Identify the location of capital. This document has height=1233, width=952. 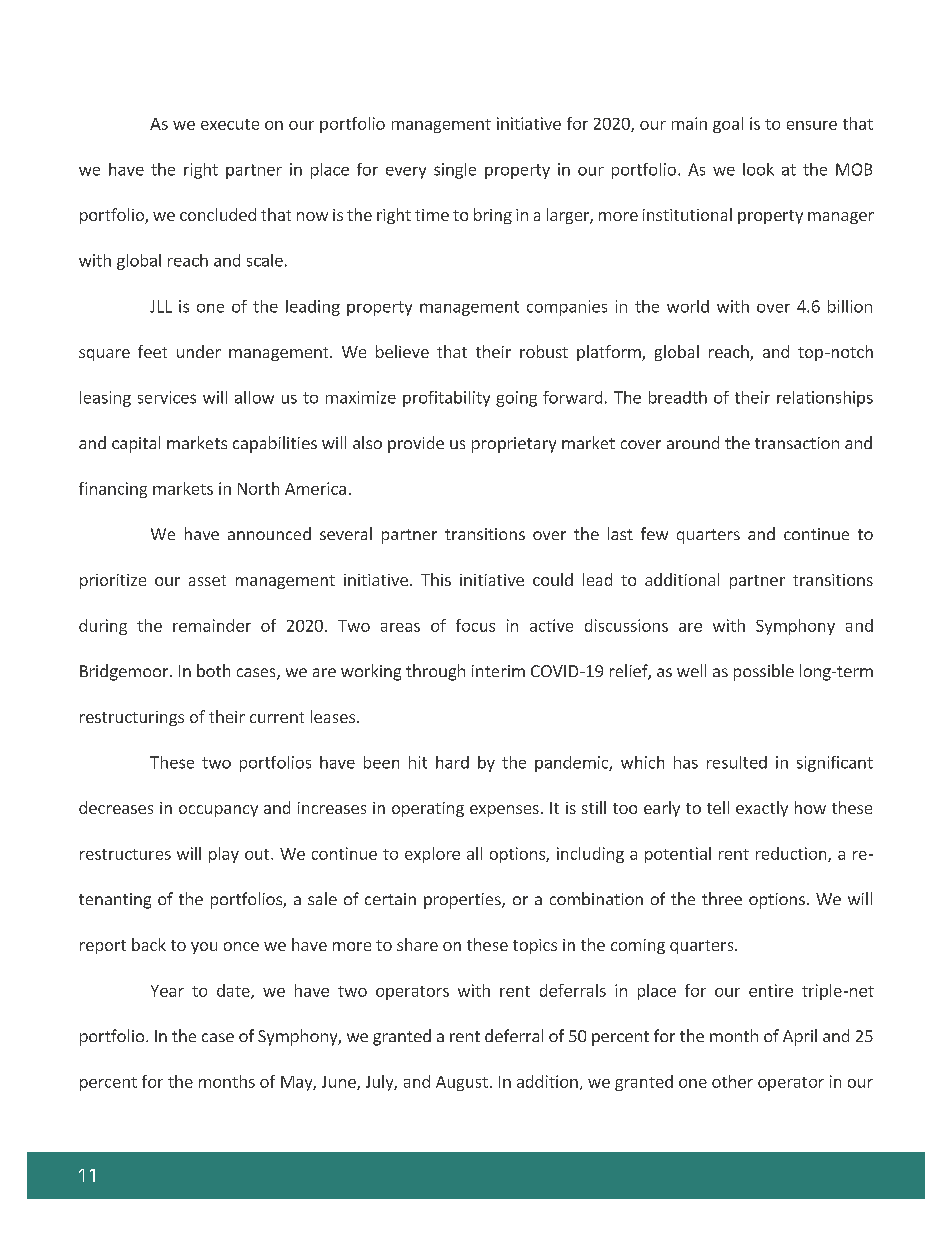
(136, 444).
